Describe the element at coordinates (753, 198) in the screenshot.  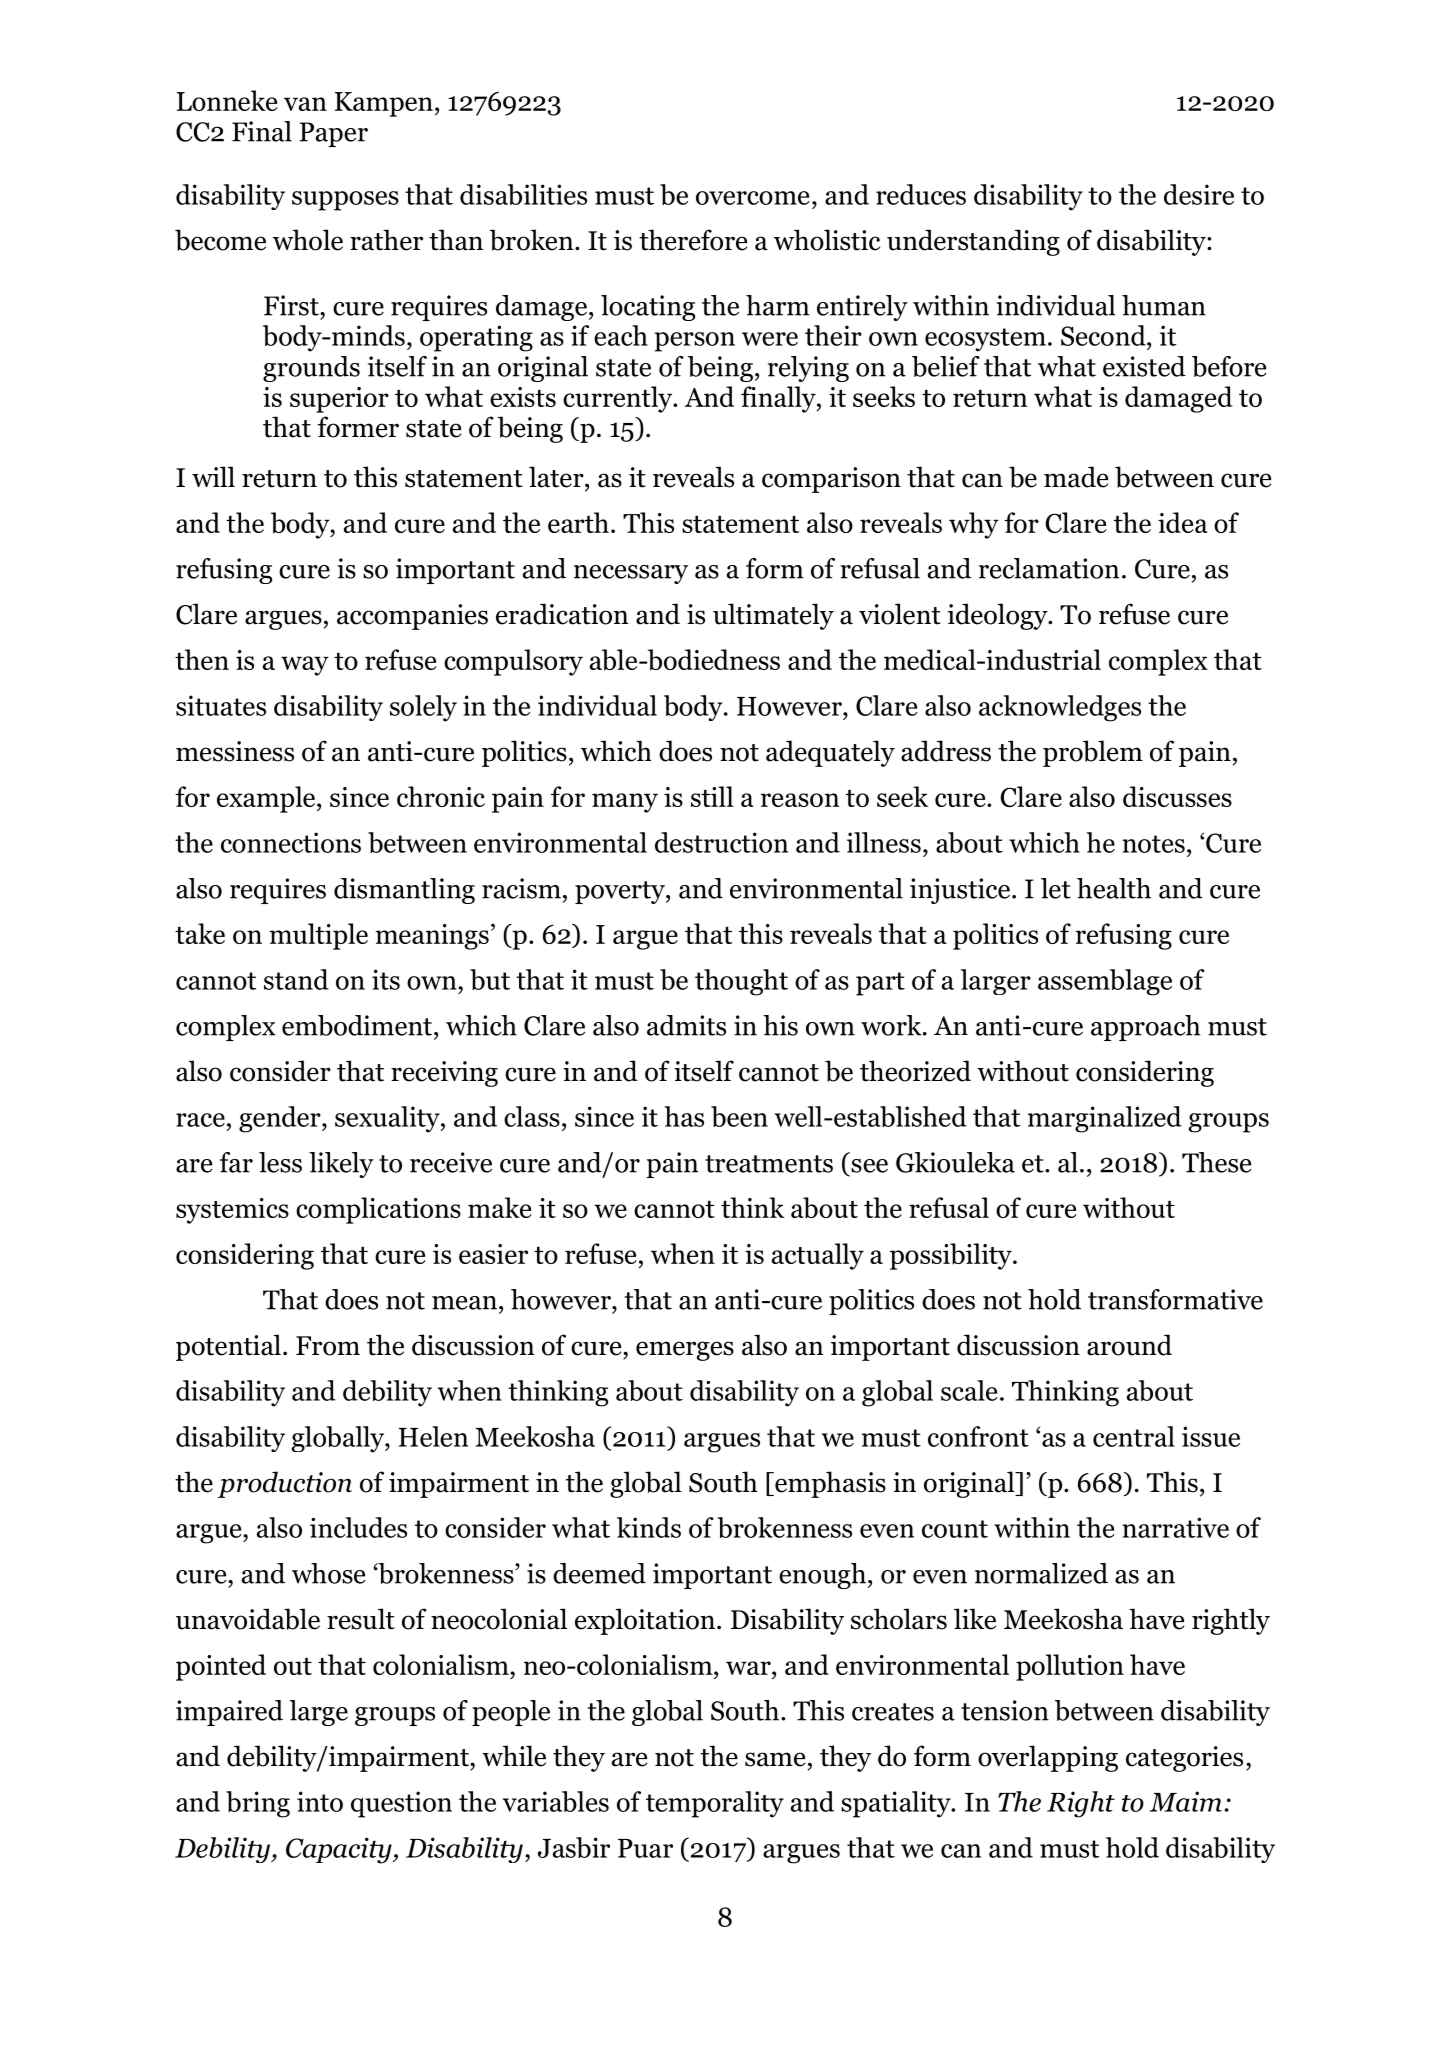
I see `overcome` at that location.
